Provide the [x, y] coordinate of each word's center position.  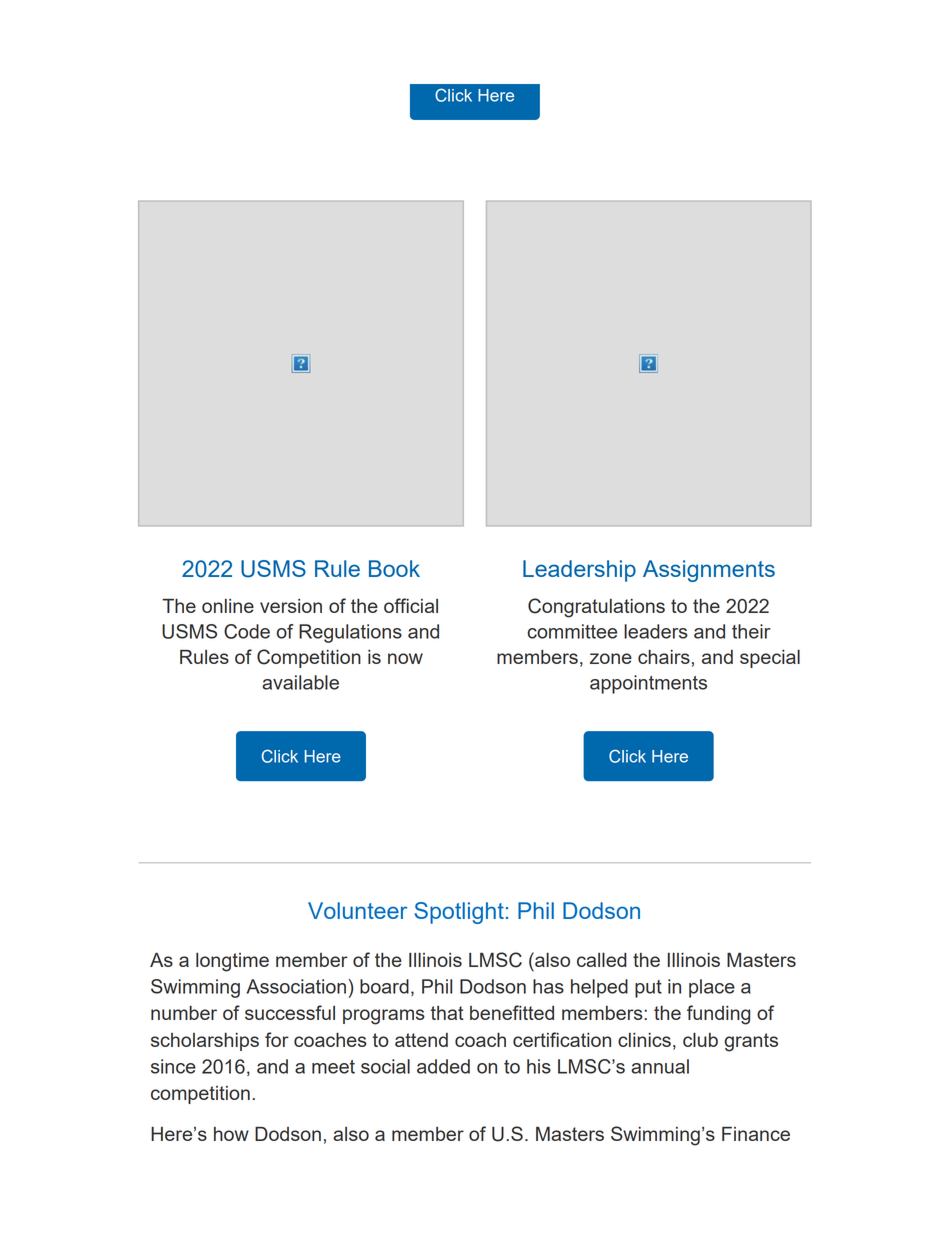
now [405, 658]
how [231, 1134]
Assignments [709, 571]
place [712, 988]
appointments [648, 684]
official [411, 605]
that [447, 1013]
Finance [756, 1134]
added [443, 1066]
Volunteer [357, 910]
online [228, 606]
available [300, 682]
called [602, 959]
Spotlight [459, 913]
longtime [232, 962]
